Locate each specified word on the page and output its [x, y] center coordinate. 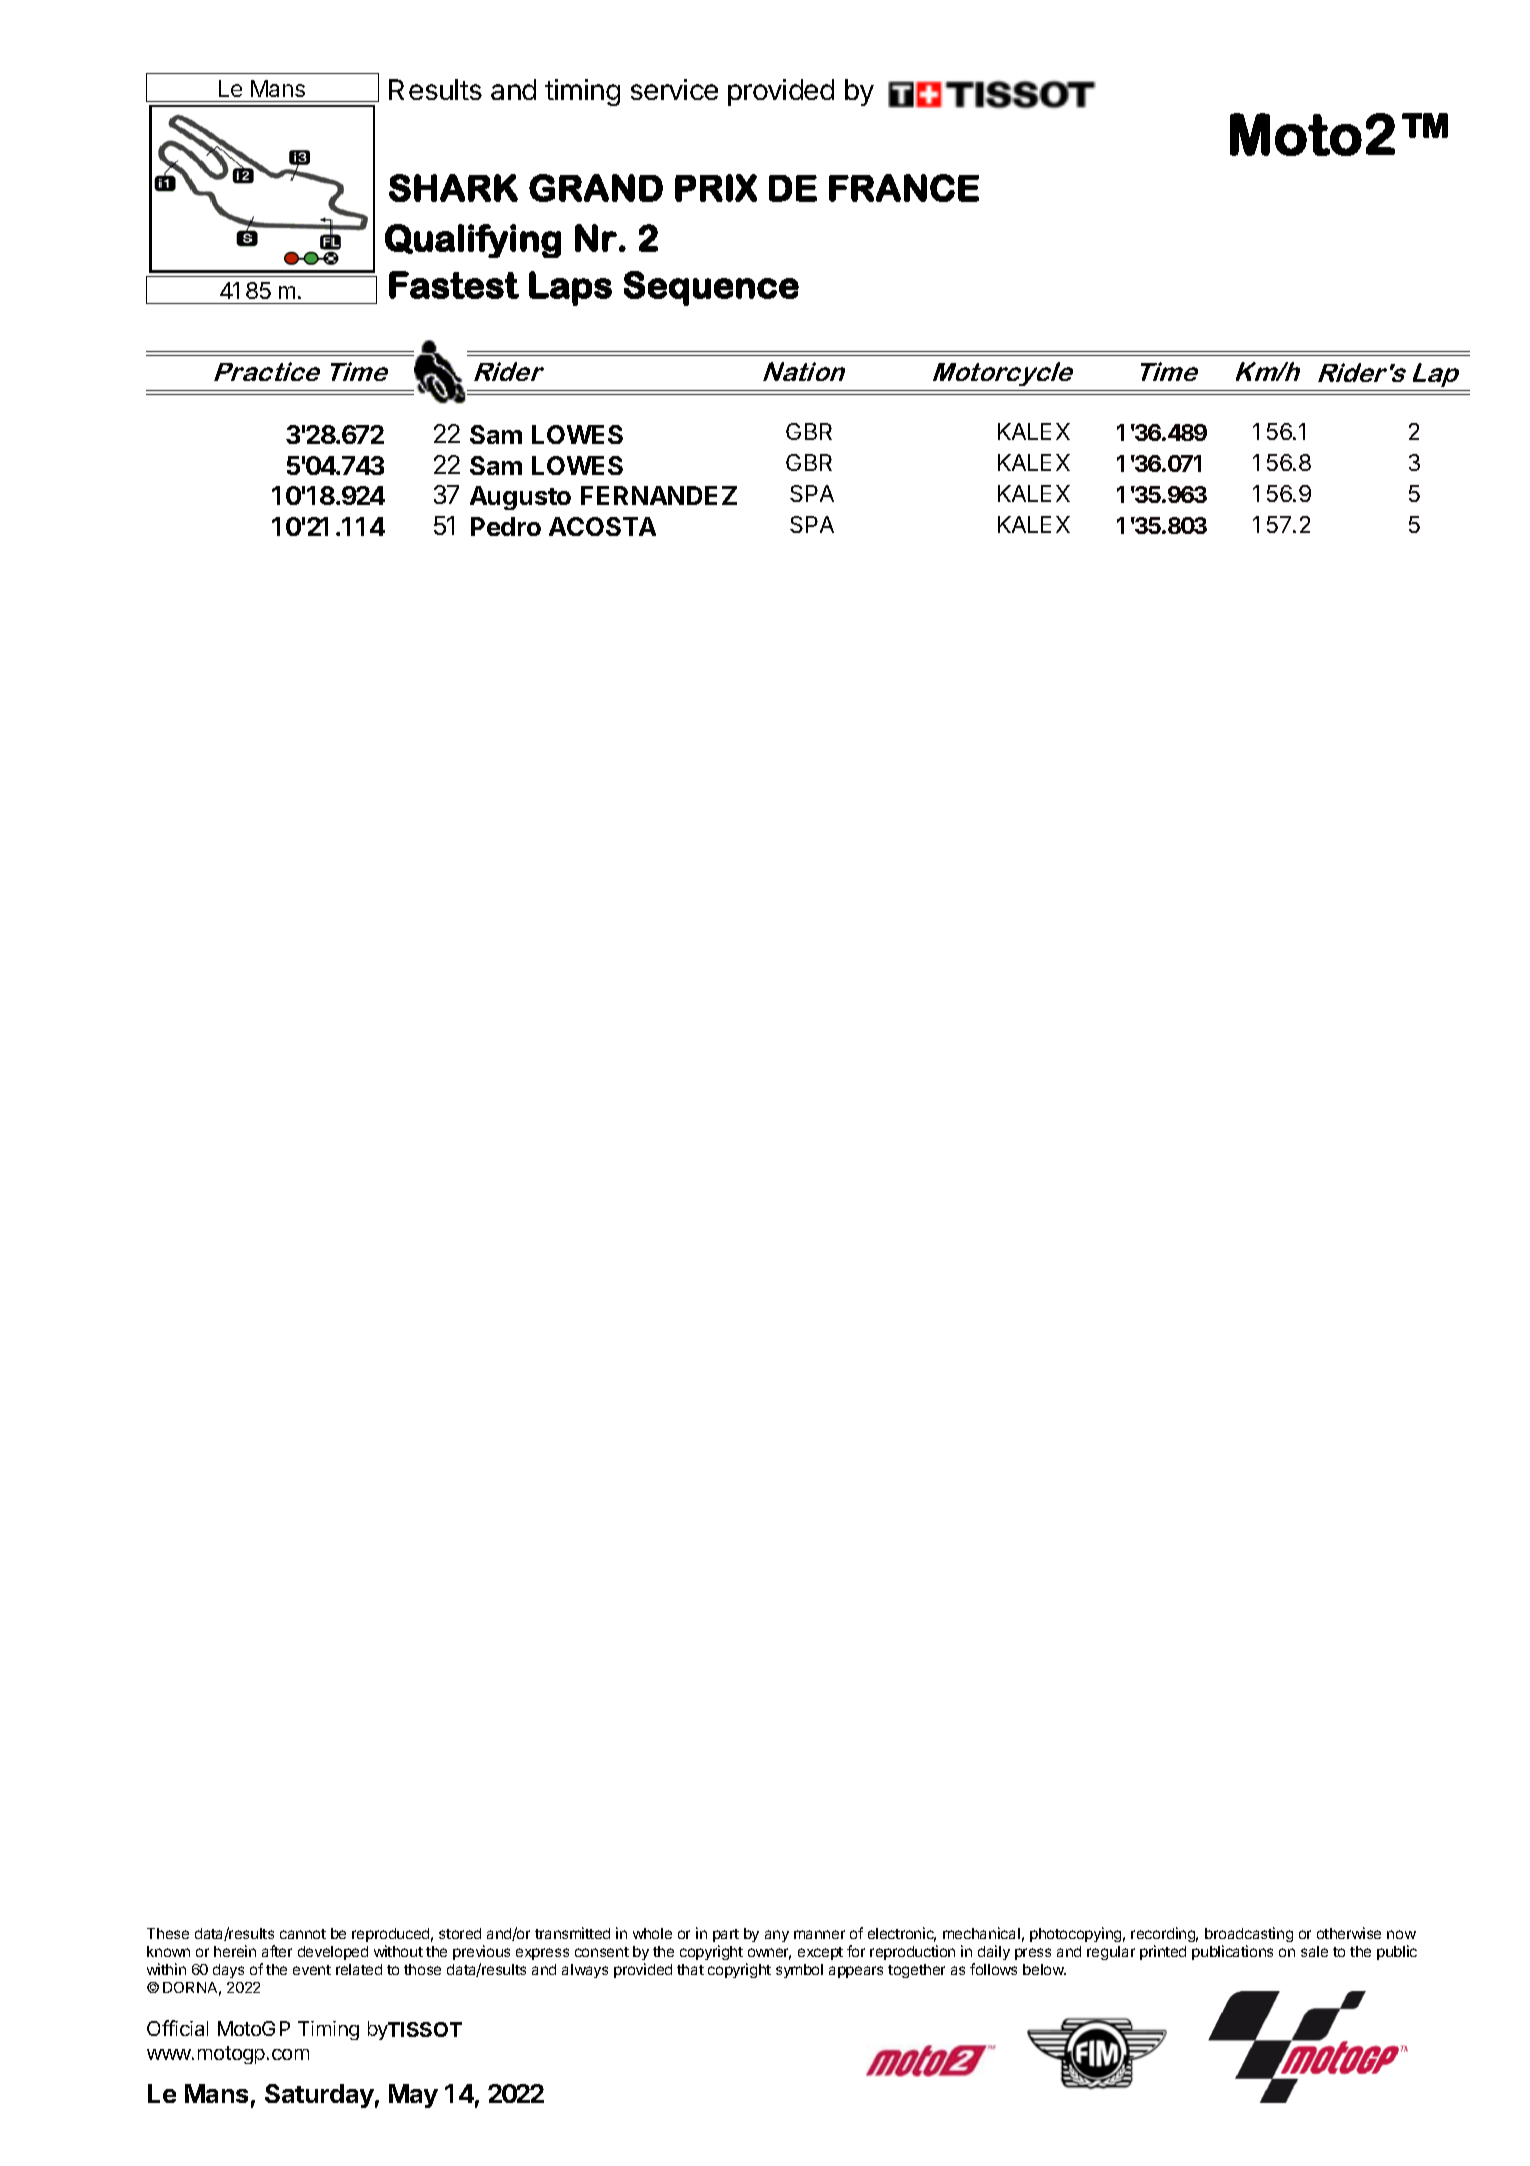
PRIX [716, 188]
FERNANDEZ [659, 495]
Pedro [506, 526]
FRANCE [904, 188]
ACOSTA [602, 526]
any [777, 1936]
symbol [799, 1971]
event [312, 1970]
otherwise [1349, 1933]
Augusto [520, 498]
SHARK [453, 188]
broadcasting [1249, 1934]
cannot [303, 1934]
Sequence [711, 288]
